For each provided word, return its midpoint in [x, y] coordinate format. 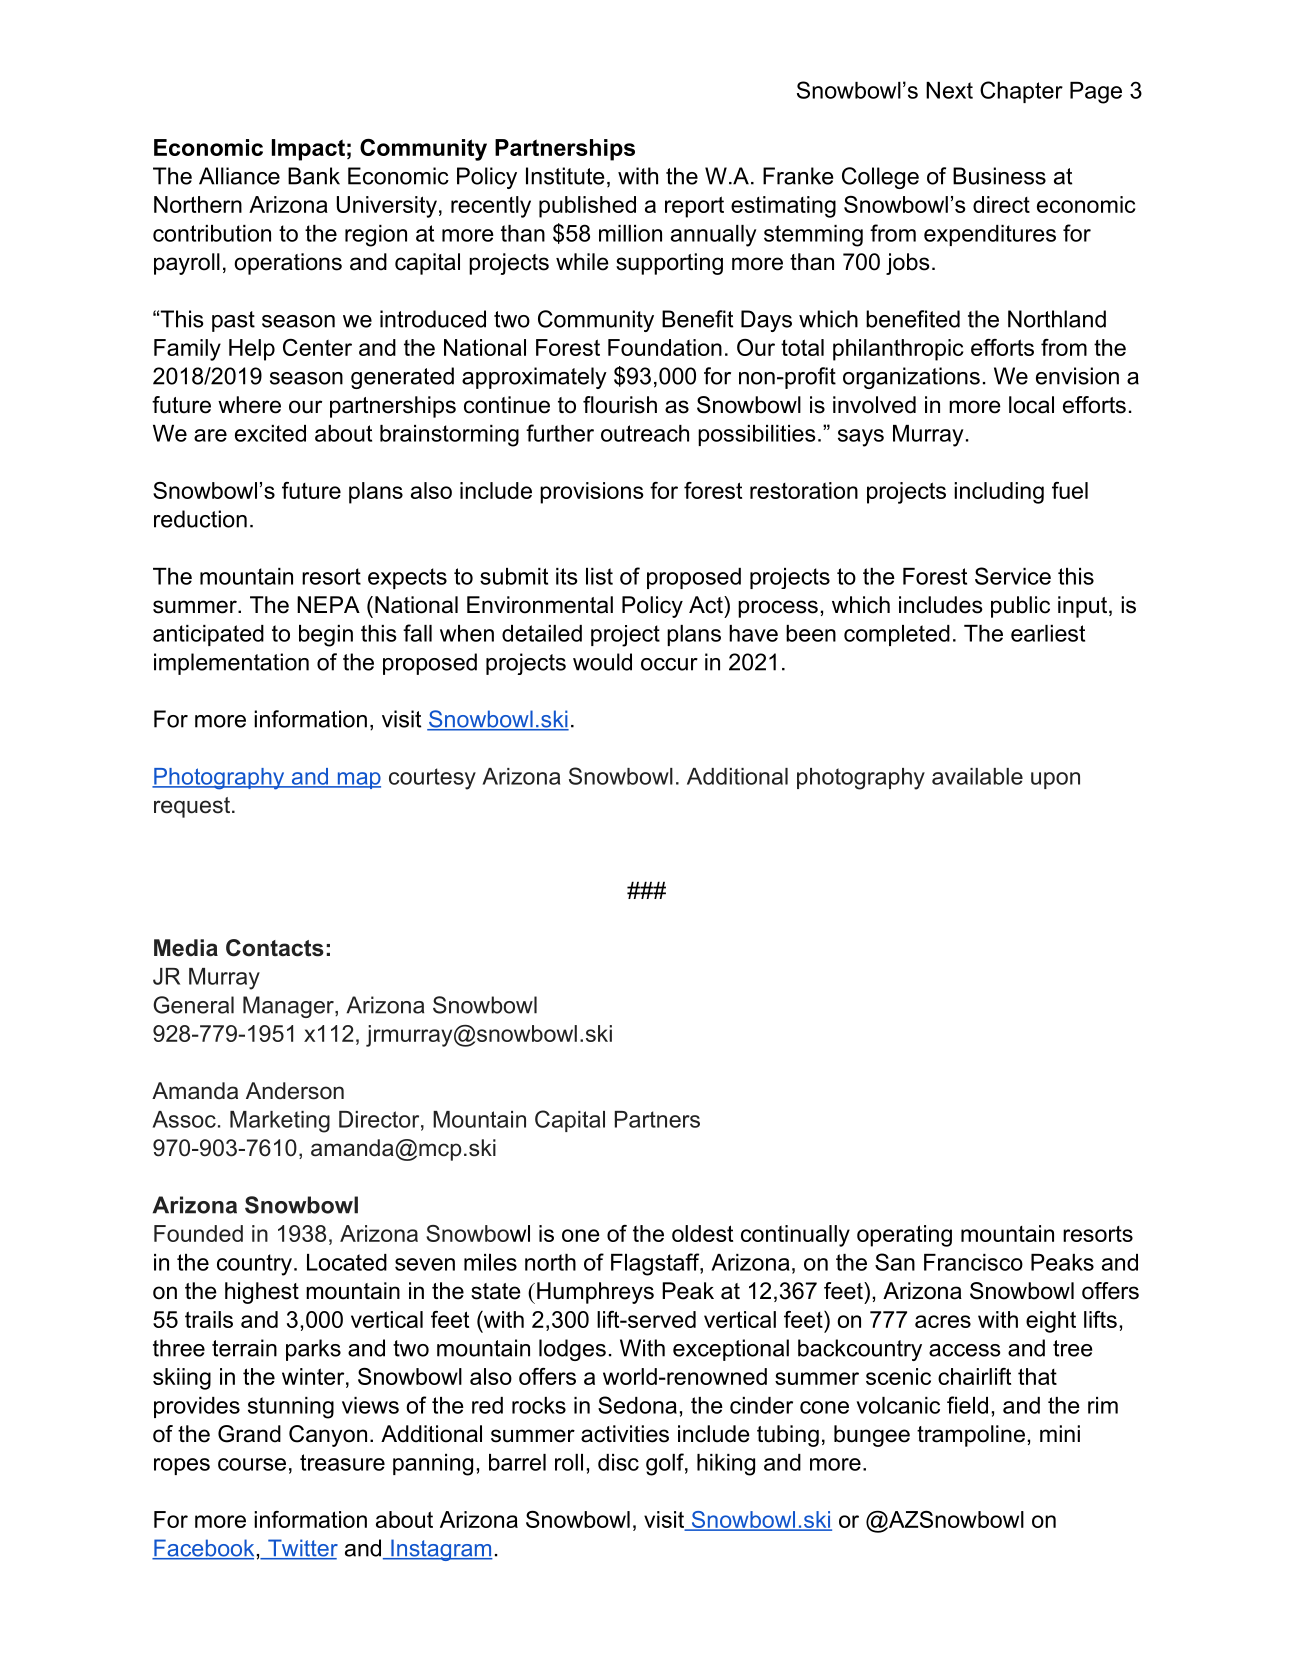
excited [270, 433]
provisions [592, 493]
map [358, 780]
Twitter [302, 1549]
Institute [565, 176]
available [977, 776]
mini [1060, 1433]
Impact [308, 150]
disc [618, 1462]
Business [999, 176]
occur [669, 664]
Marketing [280, 1122]
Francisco [973, 1262]
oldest [702, 1233]
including [999, 493]
